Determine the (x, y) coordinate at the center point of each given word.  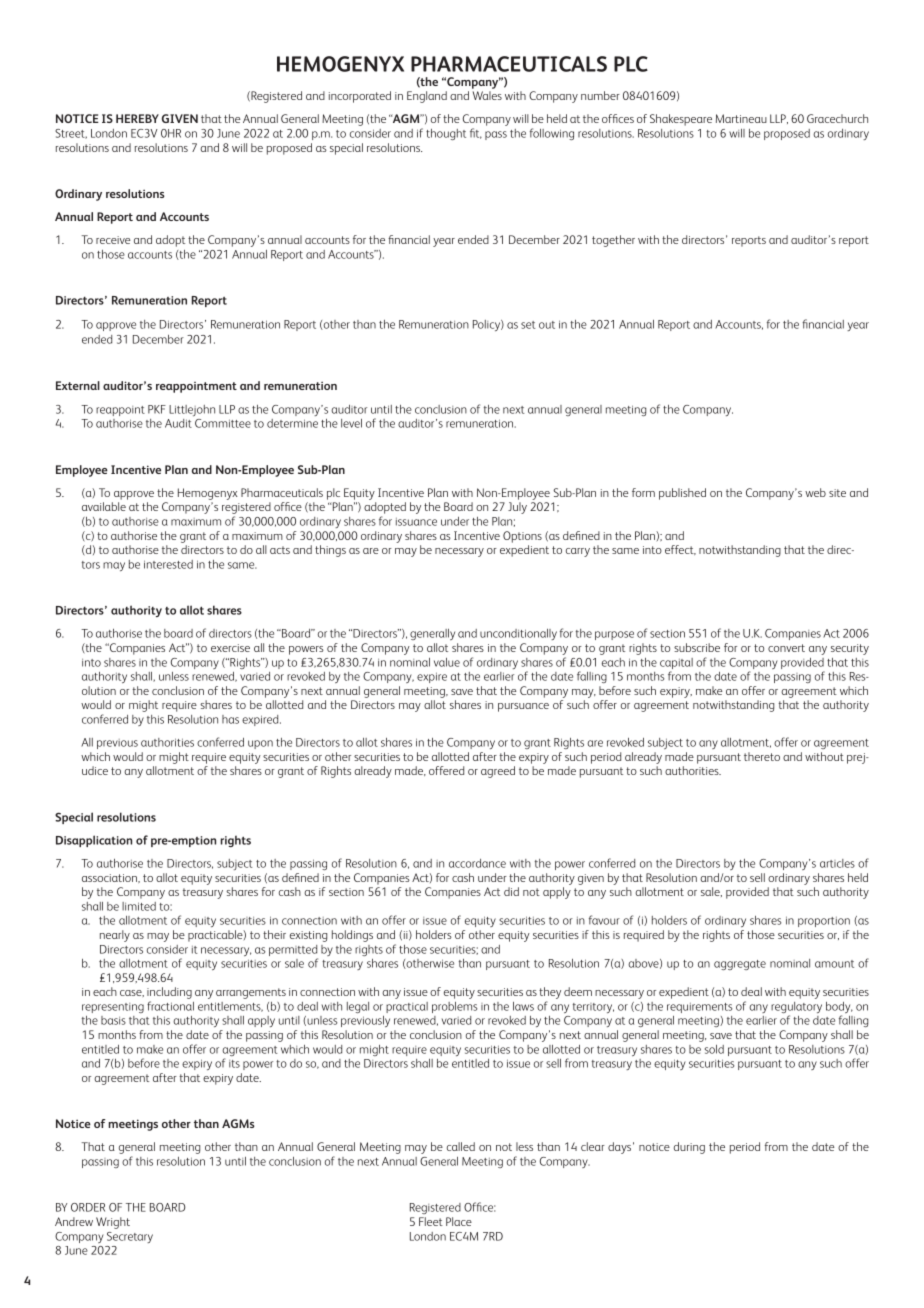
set (528, 325)
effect (680, 550)
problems (454, 1007)
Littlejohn (192, 410)
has (230, 719)
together (613, 241)
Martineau (741, 118)
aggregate (740, 965)
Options (522, 537)
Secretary (130, 1237)
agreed (498, 772)
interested (168, 564)
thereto (762, 756)
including (169, 994)
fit (476, 133)
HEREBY (137, 118)
